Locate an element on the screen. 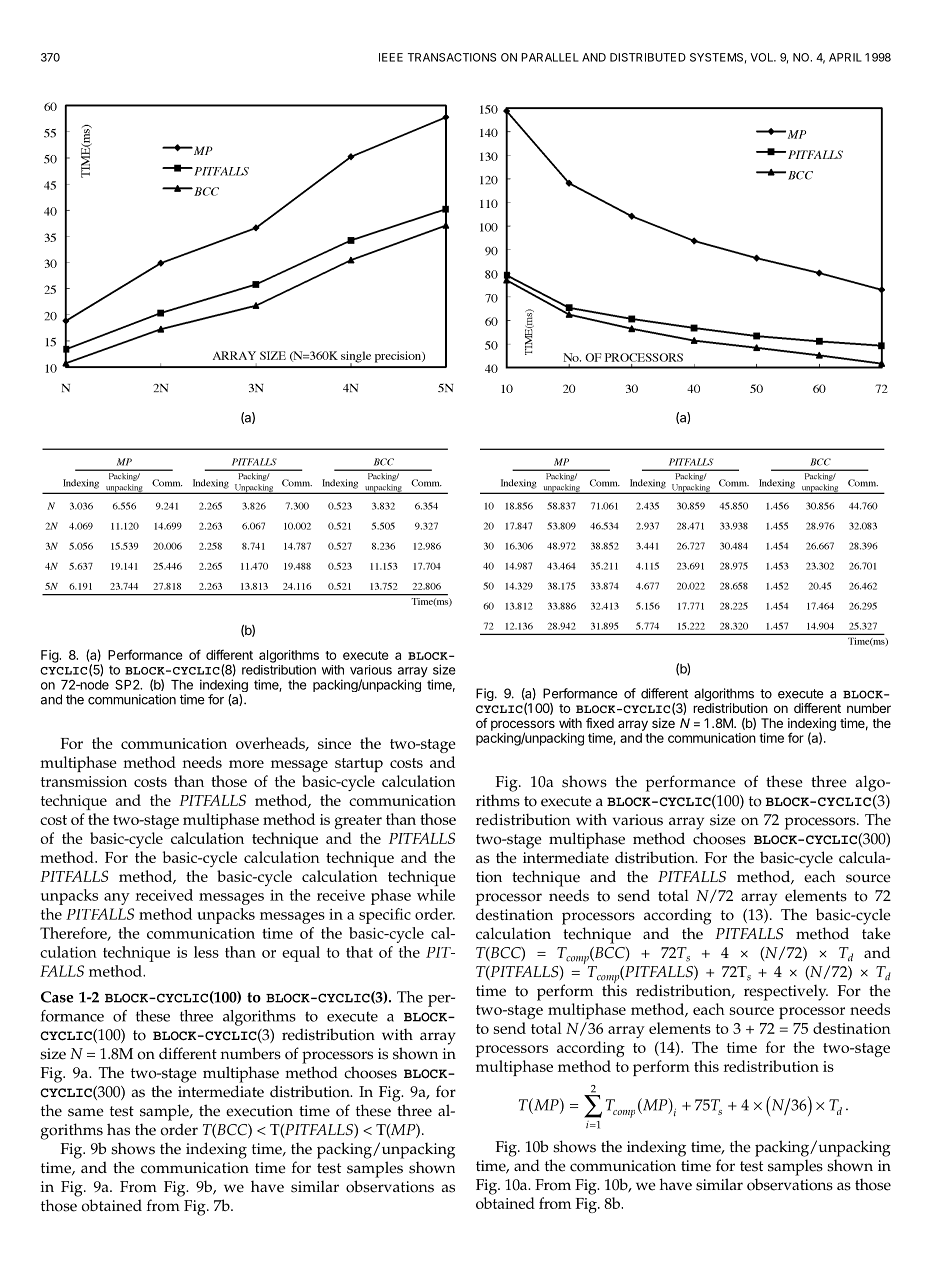 The height and width of the screenshot is (1288, 941). IEEE is located at coordinates (391, 57).
